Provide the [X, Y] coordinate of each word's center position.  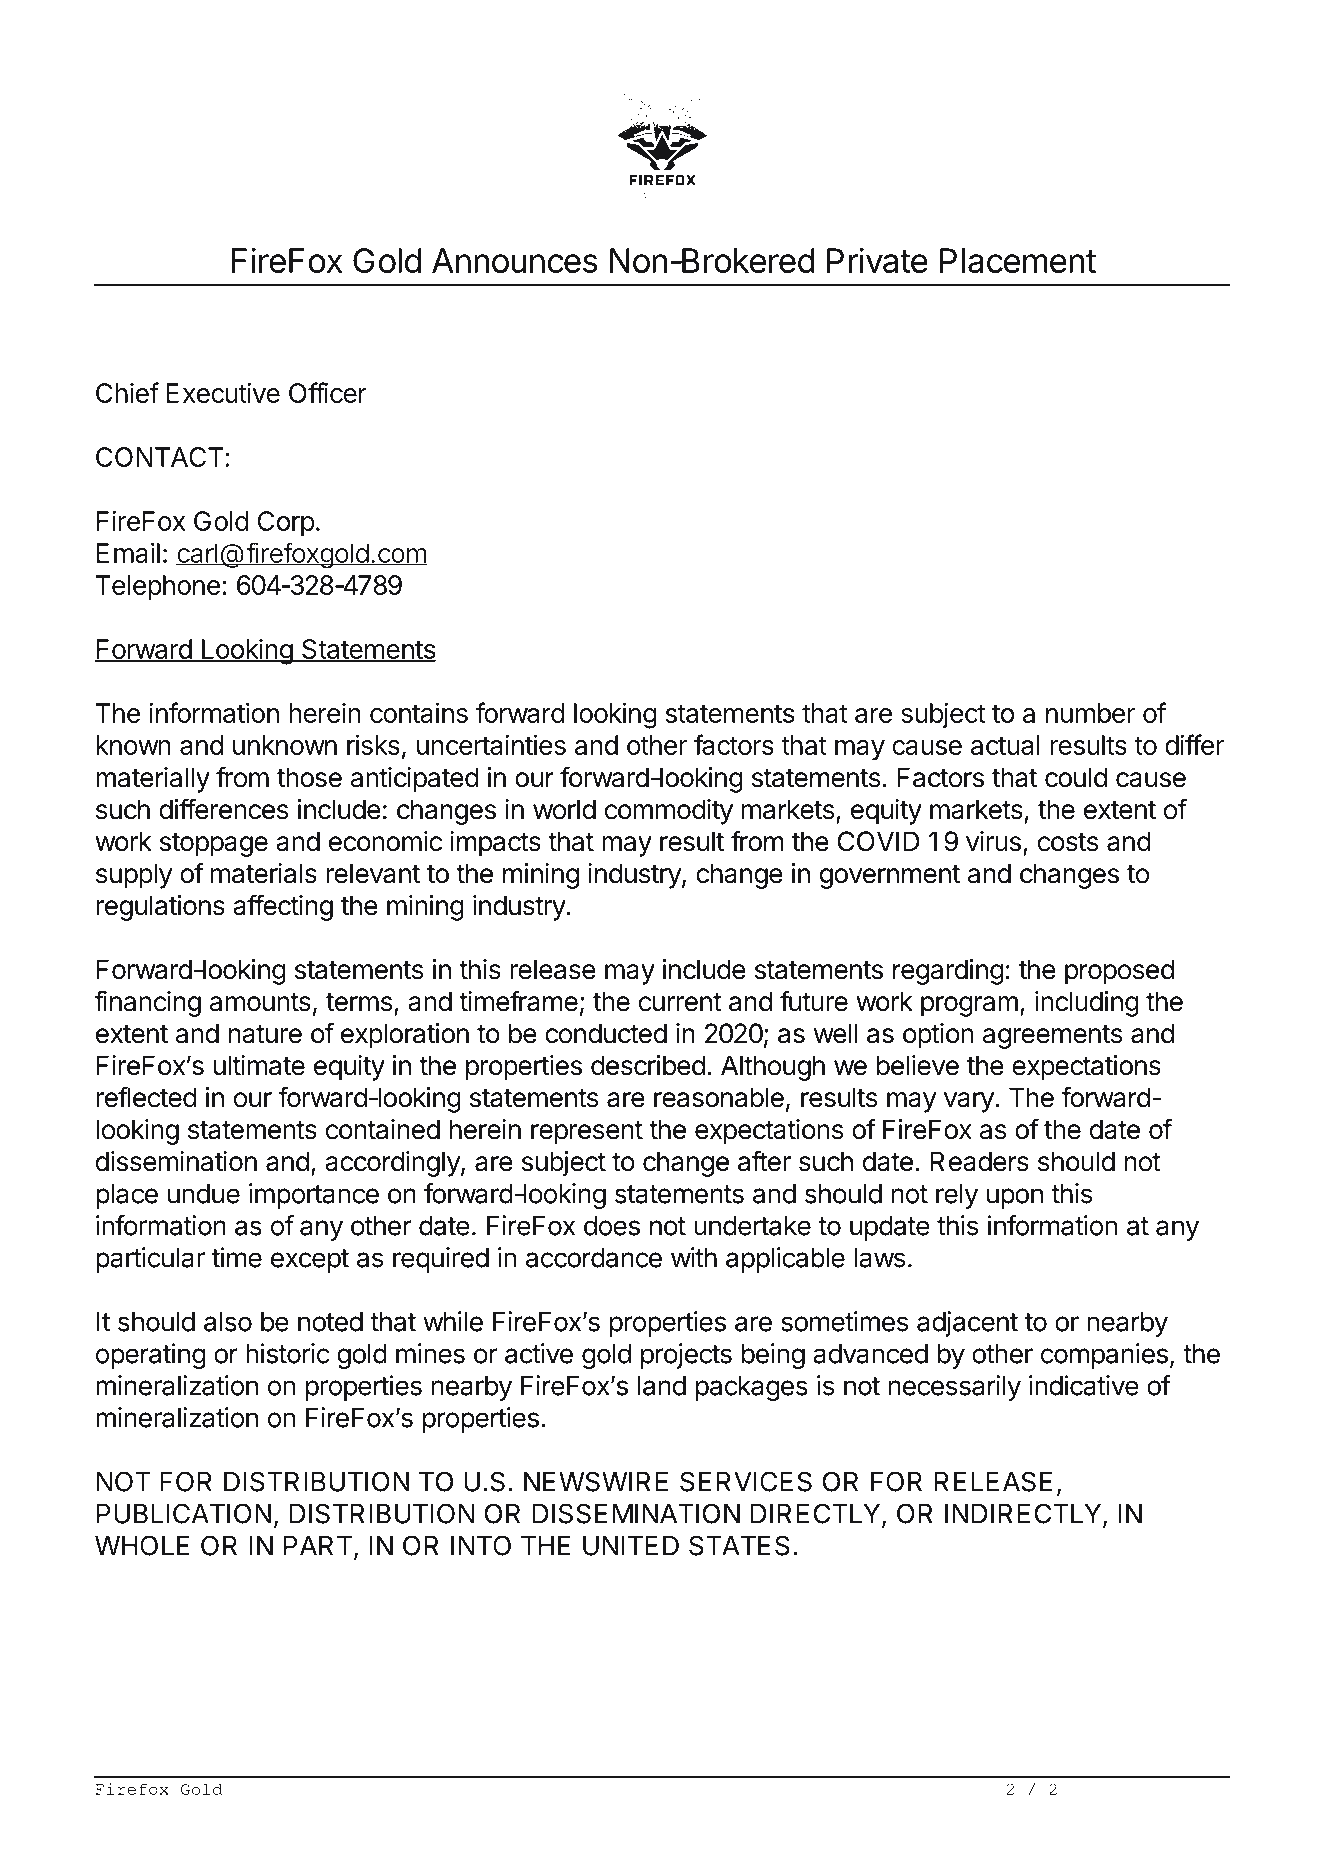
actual [1005, 745]
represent [587, 1133]
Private [877, 260]
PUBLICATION [184, 1513]
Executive [223, 393]
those [309, 777]
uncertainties [491, 744]
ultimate [259, 1065]
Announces [514, 260]
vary [970, 1102]
